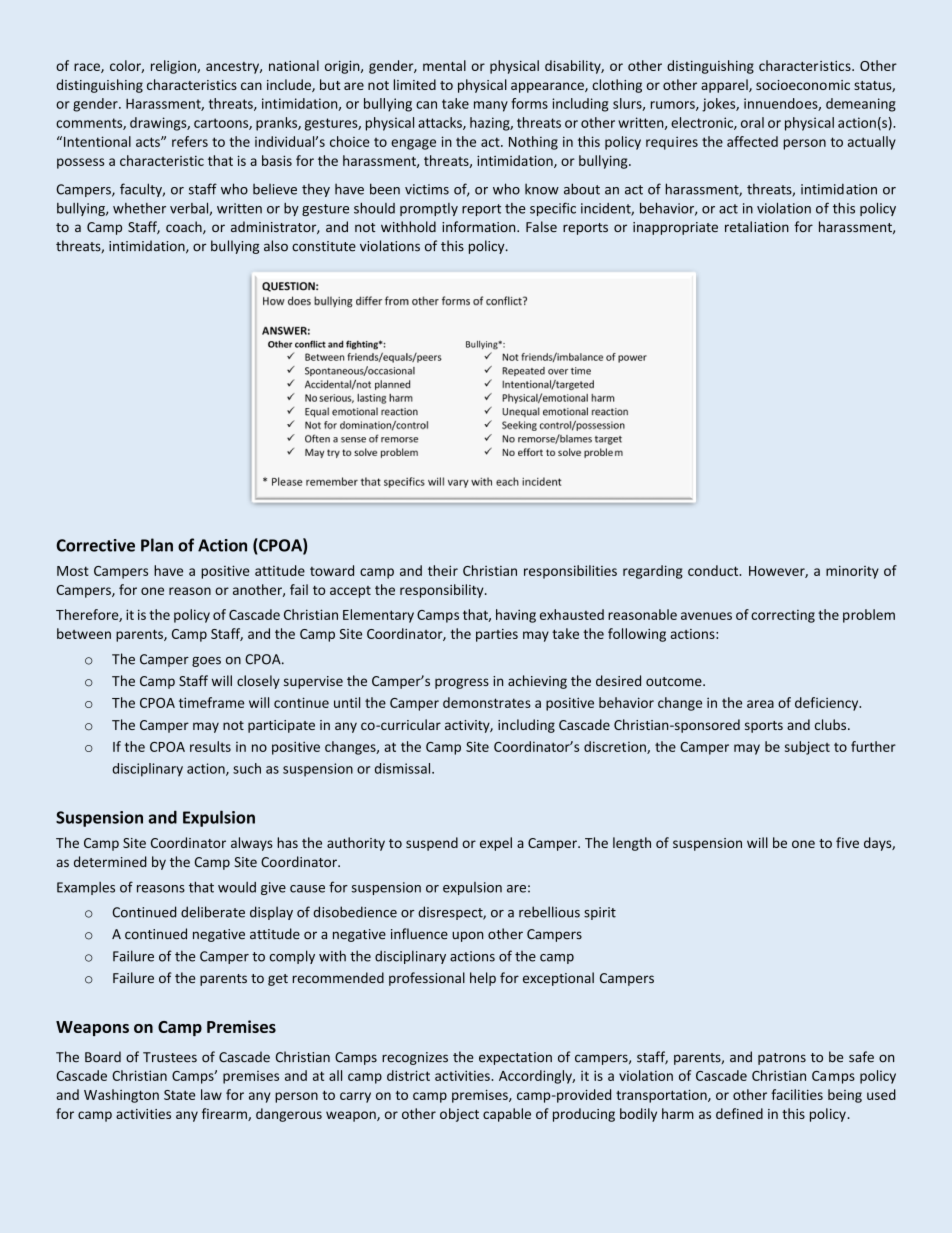 The height and width of the page is (1233, 952). I want to click on many, so click(491, 106).
